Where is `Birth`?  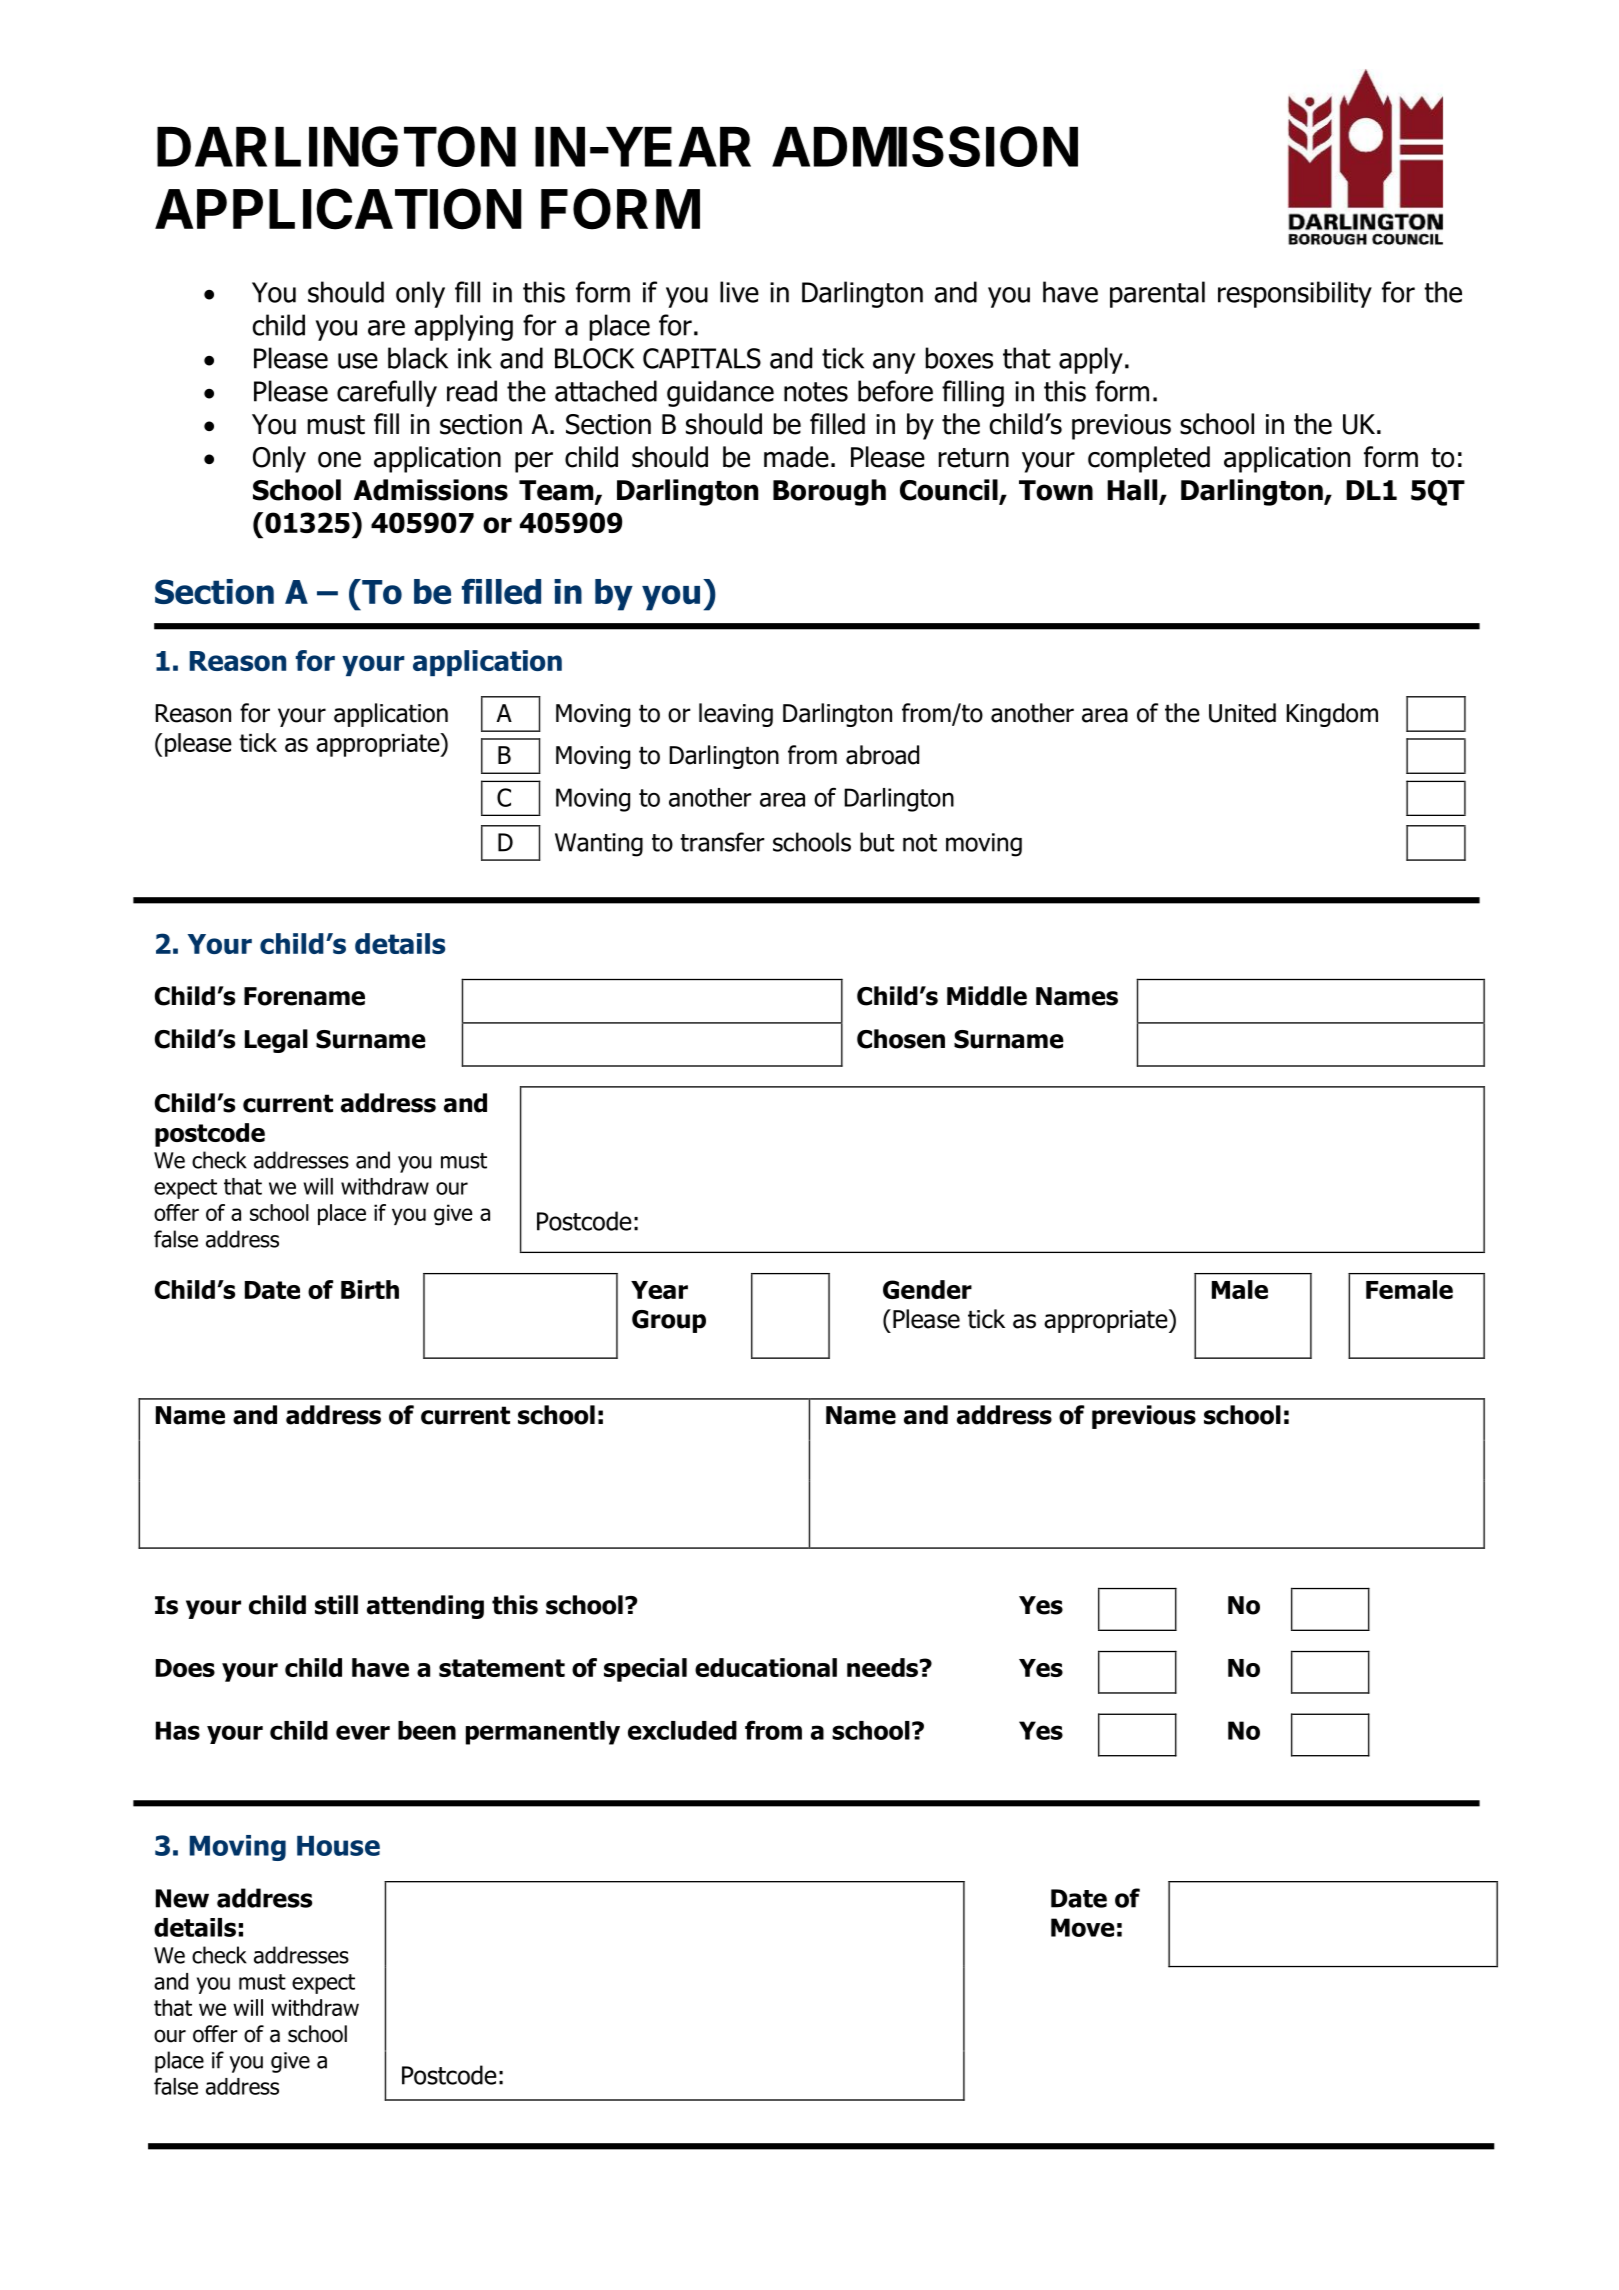 Birth is located at coordinates (370, 1289).
